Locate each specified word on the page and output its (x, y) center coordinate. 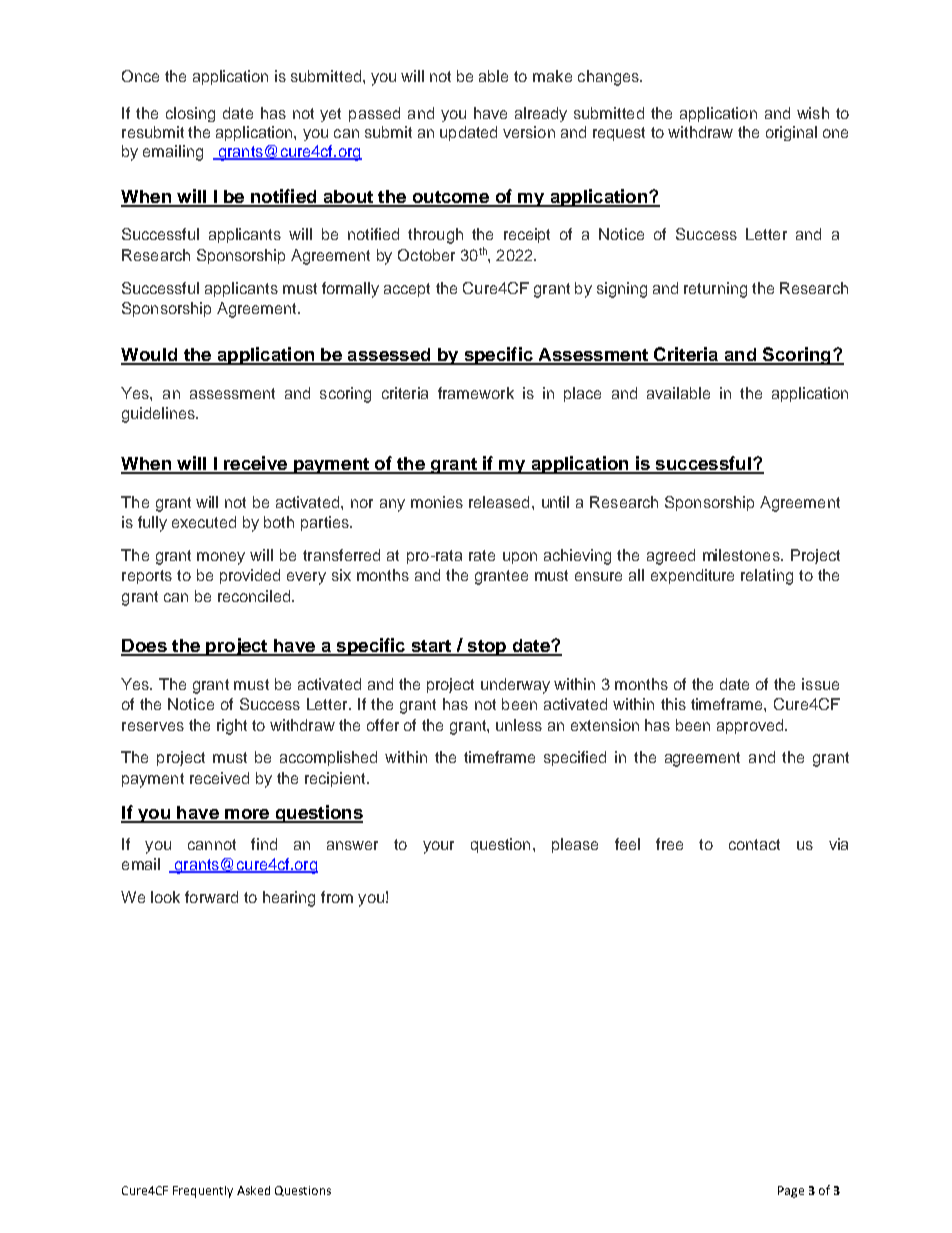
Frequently (203, 1192)
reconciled (255, 596)
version (529, 132)
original (791, 133)
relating (767, 577)
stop (486, 648)
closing (190, 114)
